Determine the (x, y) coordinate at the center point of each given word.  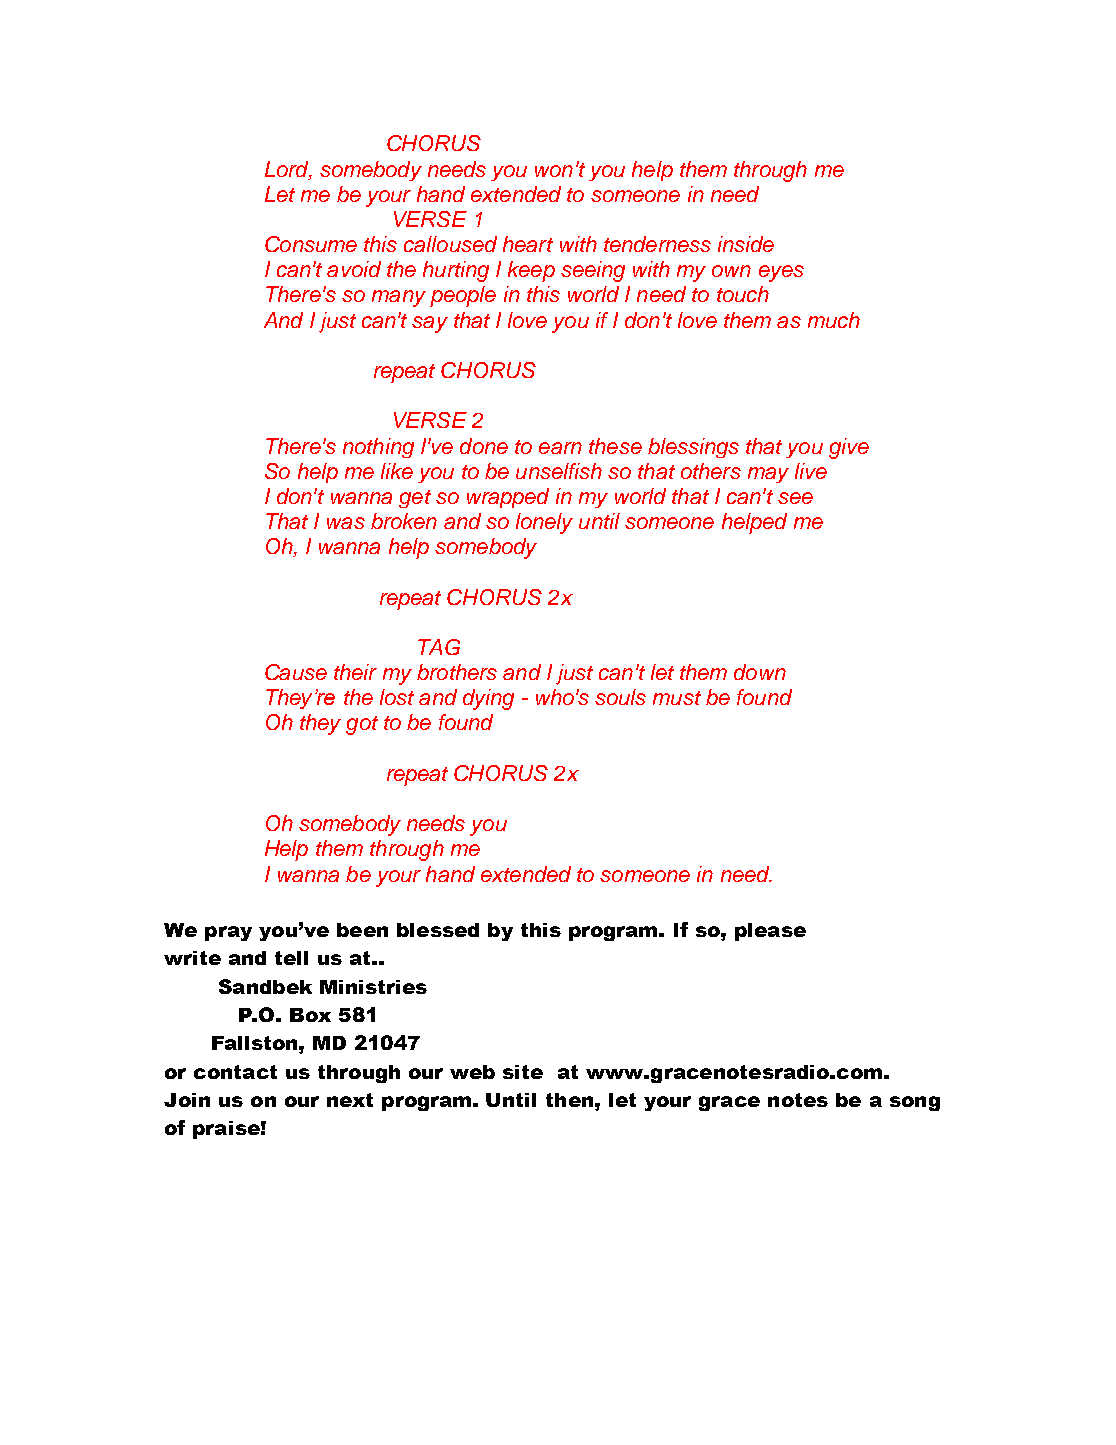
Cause (296, 672)
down (760, 672)
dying (488, 699)
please (770, 932)
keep (531, 271)
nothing (378, 448)
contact (235, 1072)
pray (228, 933)
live (811, 471)
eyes (781, 273)
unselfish (559, 471)
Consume (311, 244)
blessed (438, 930)
